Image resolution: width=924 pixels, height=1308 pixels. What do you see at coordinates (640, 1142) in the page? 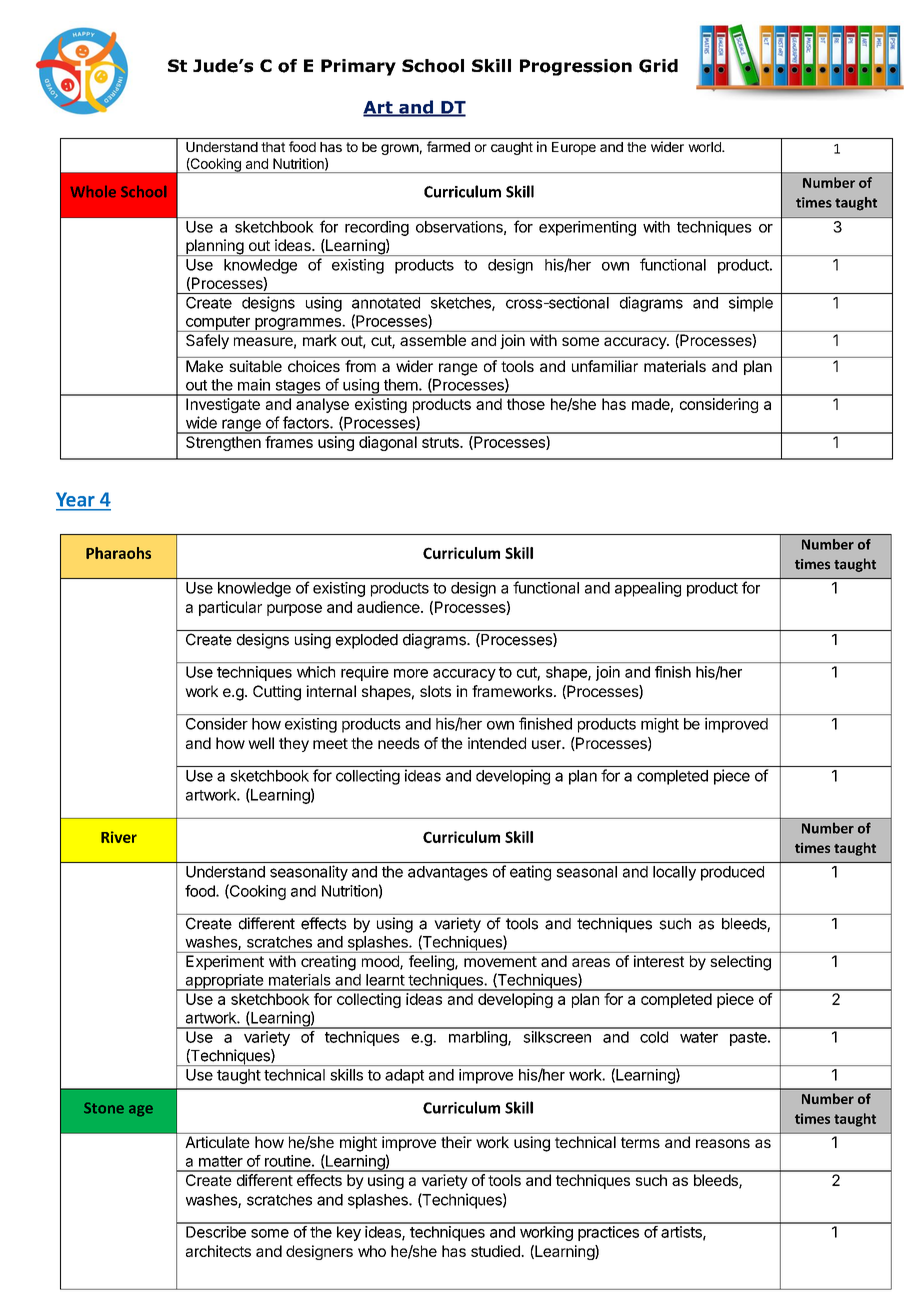
I see `terms` at bounding box center [640, 1142].
